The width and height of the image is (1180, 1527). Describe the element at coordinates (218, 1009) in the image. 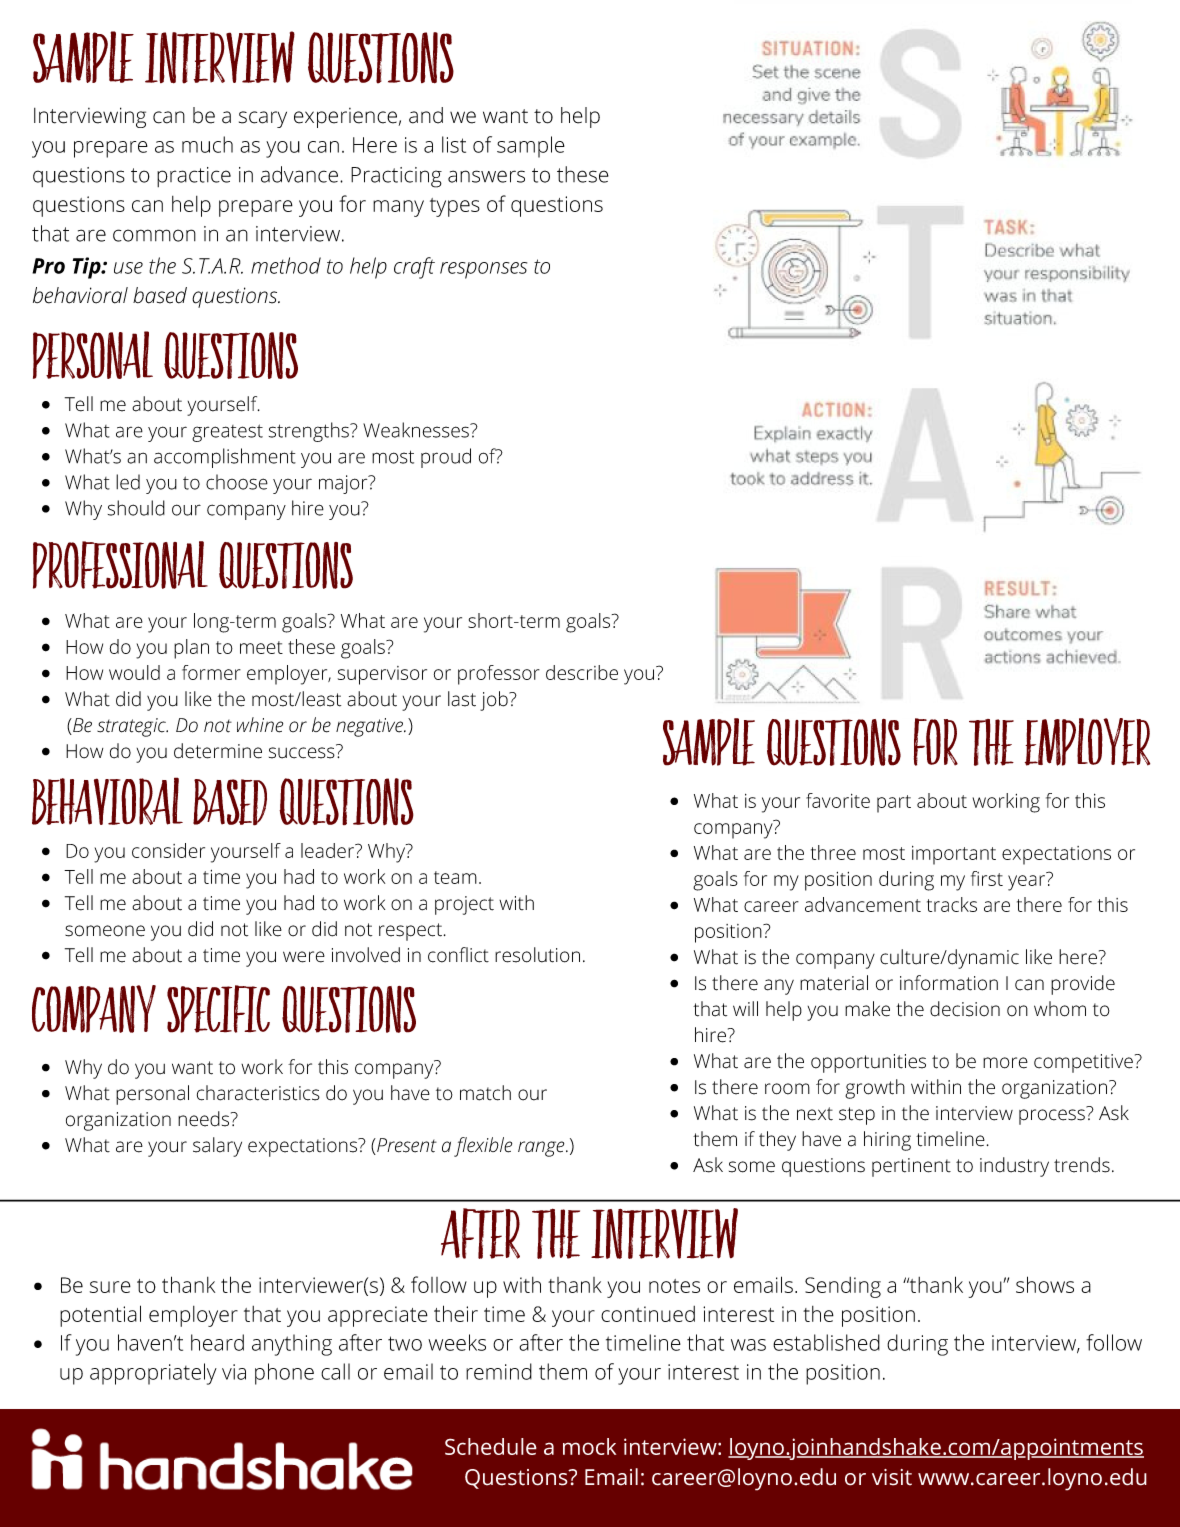

I see `specific` at that location.
